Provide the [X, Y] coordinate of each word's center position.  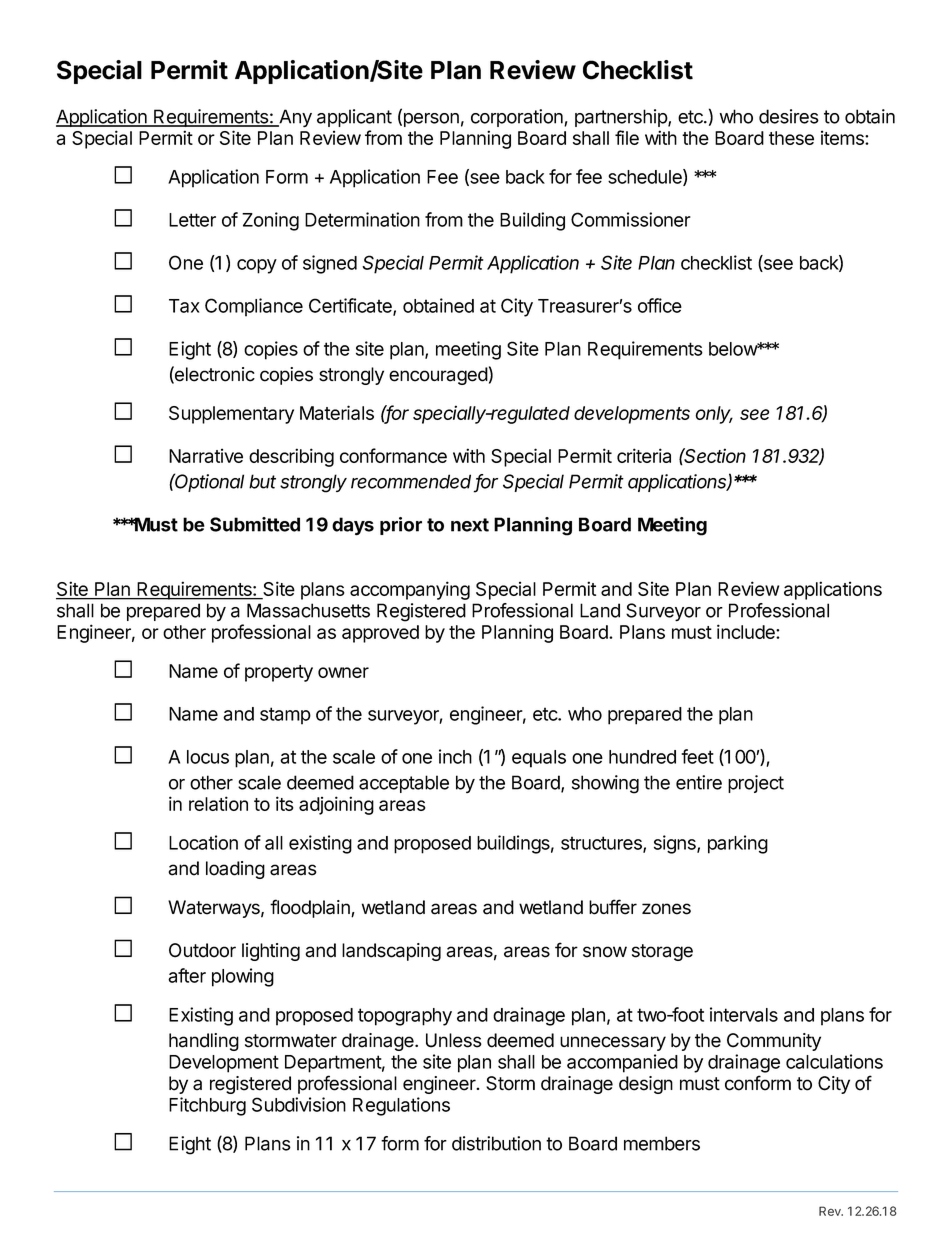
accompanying [410, 590]
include [747, 631]
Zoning [270, 221]
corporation [518, 118]
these [791, 138]
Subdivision [299, 1104]
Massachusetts [308, 610]
